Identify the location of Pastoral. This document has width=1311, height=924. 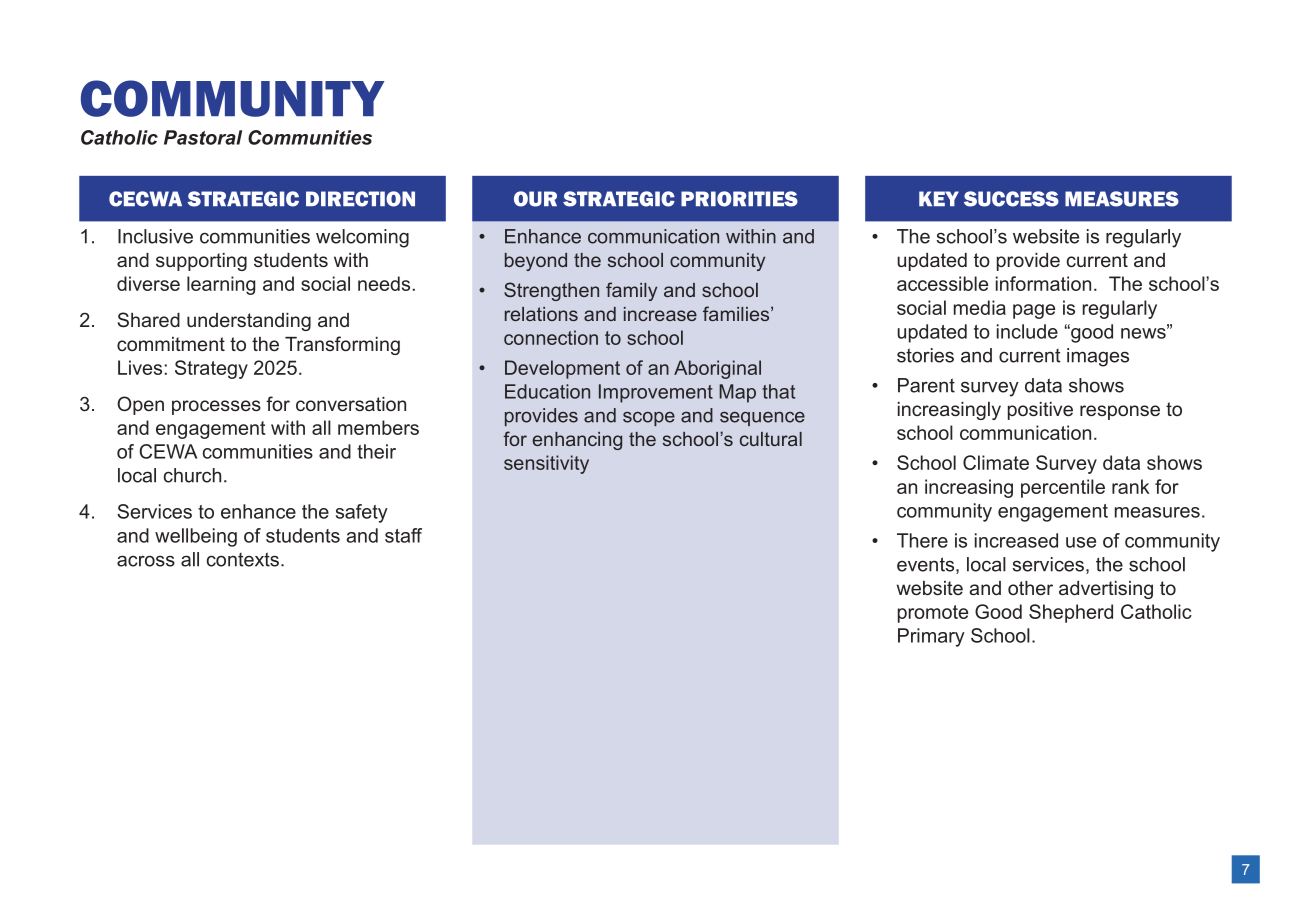
(203, 137).
